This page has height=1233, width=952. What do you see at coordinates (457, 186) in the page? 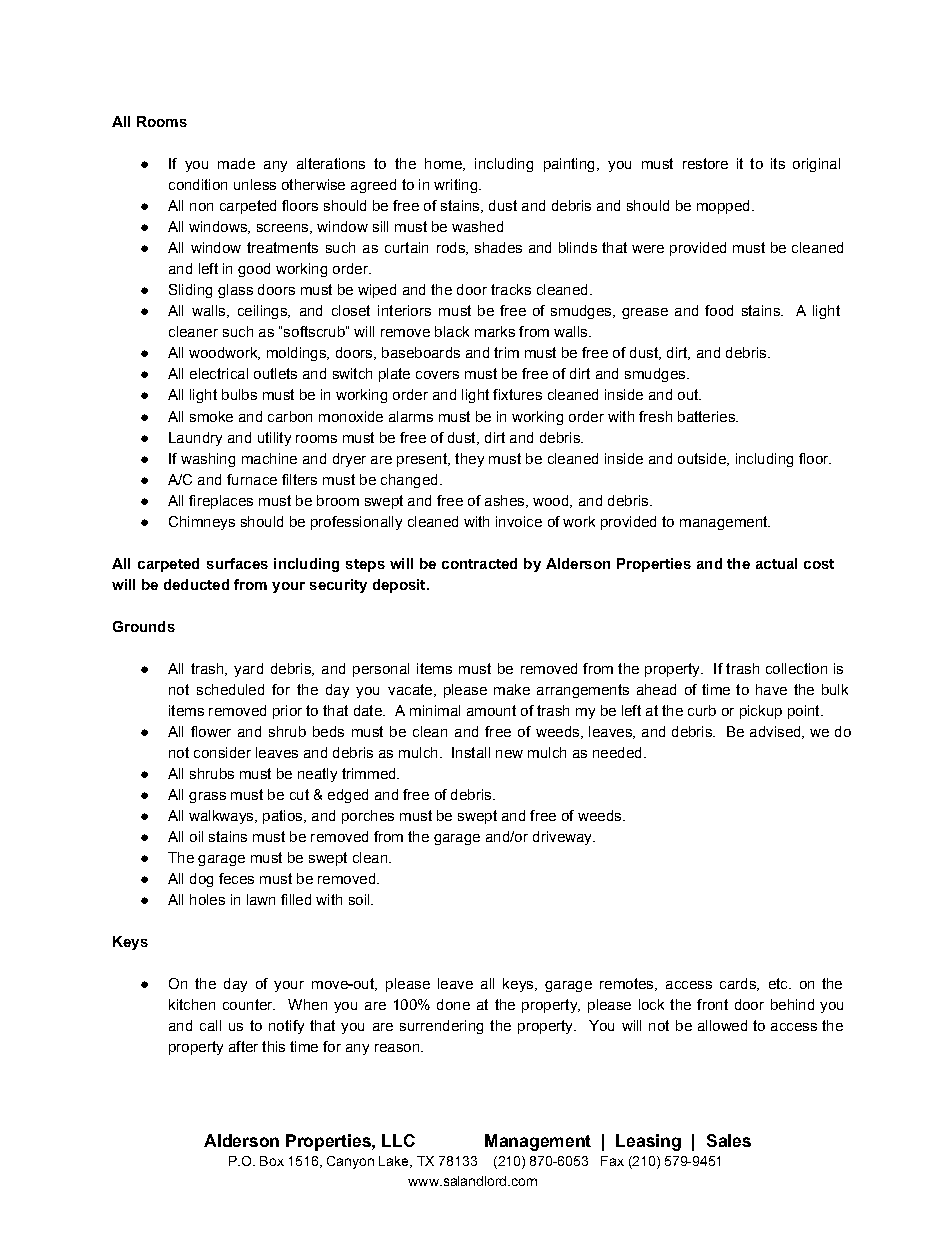
I see `writing` at bounding box center [457, 186].
